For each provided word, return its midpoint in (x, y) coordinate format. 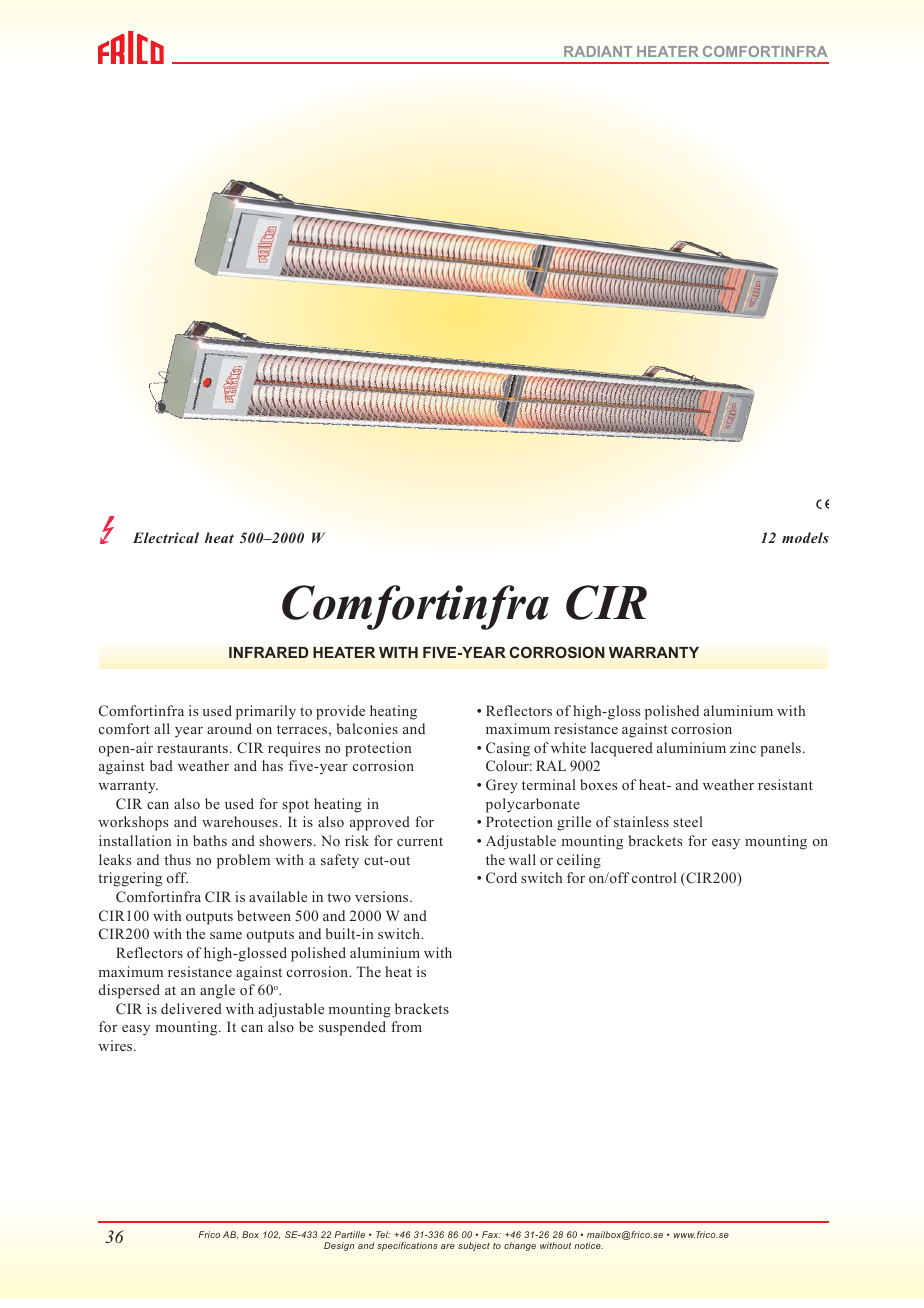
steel (688, 821)
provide (340, 712)
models (805, 537)
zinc (743, 747)
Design (339, 1246)
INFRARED (268, 652)
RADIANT (598, 51)
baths (210, 840)
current (420, 841)
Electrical (166, 537)
